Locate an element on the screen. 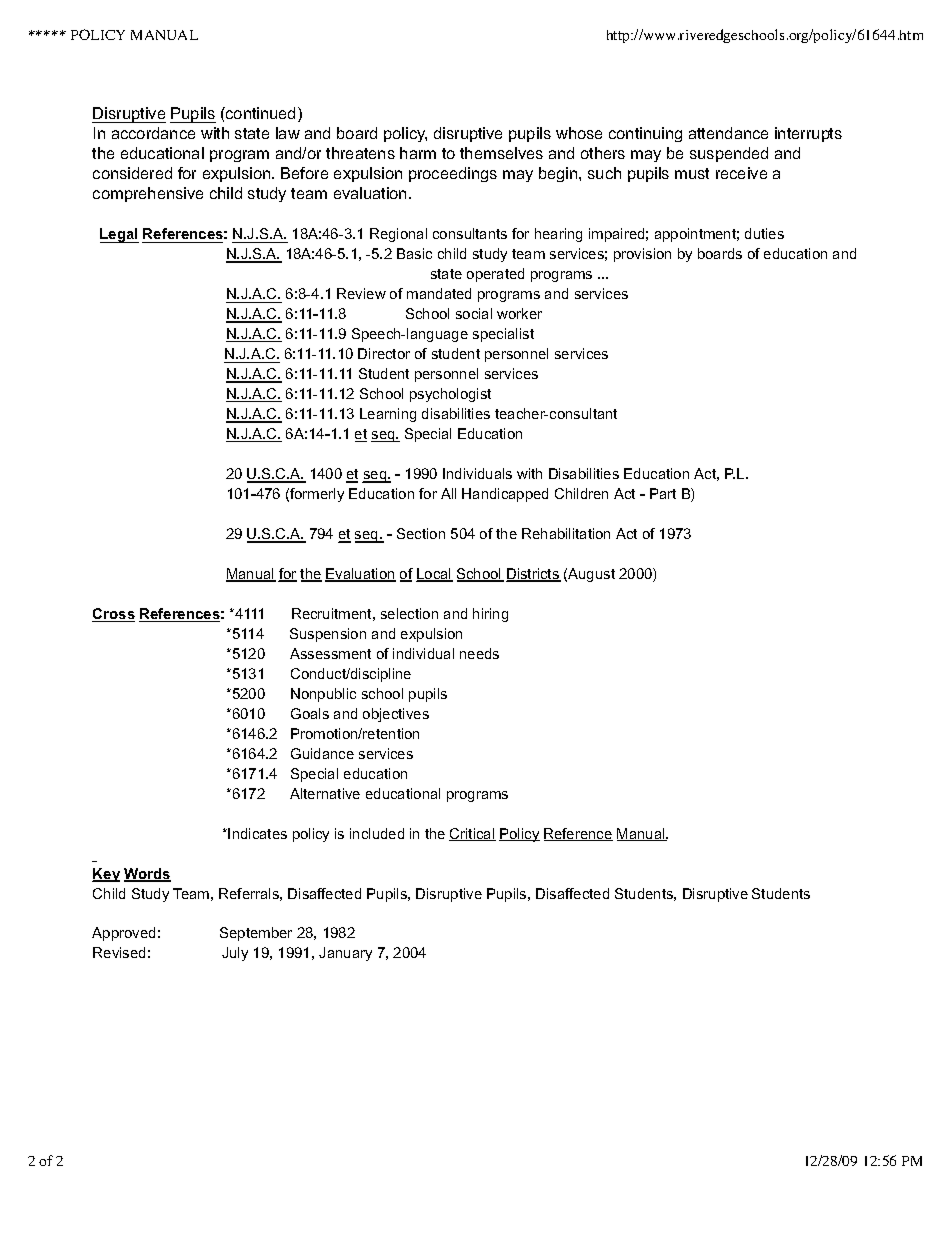 This screenshot has width=952, height=1233. Part is located at coordinates (663, 493).
